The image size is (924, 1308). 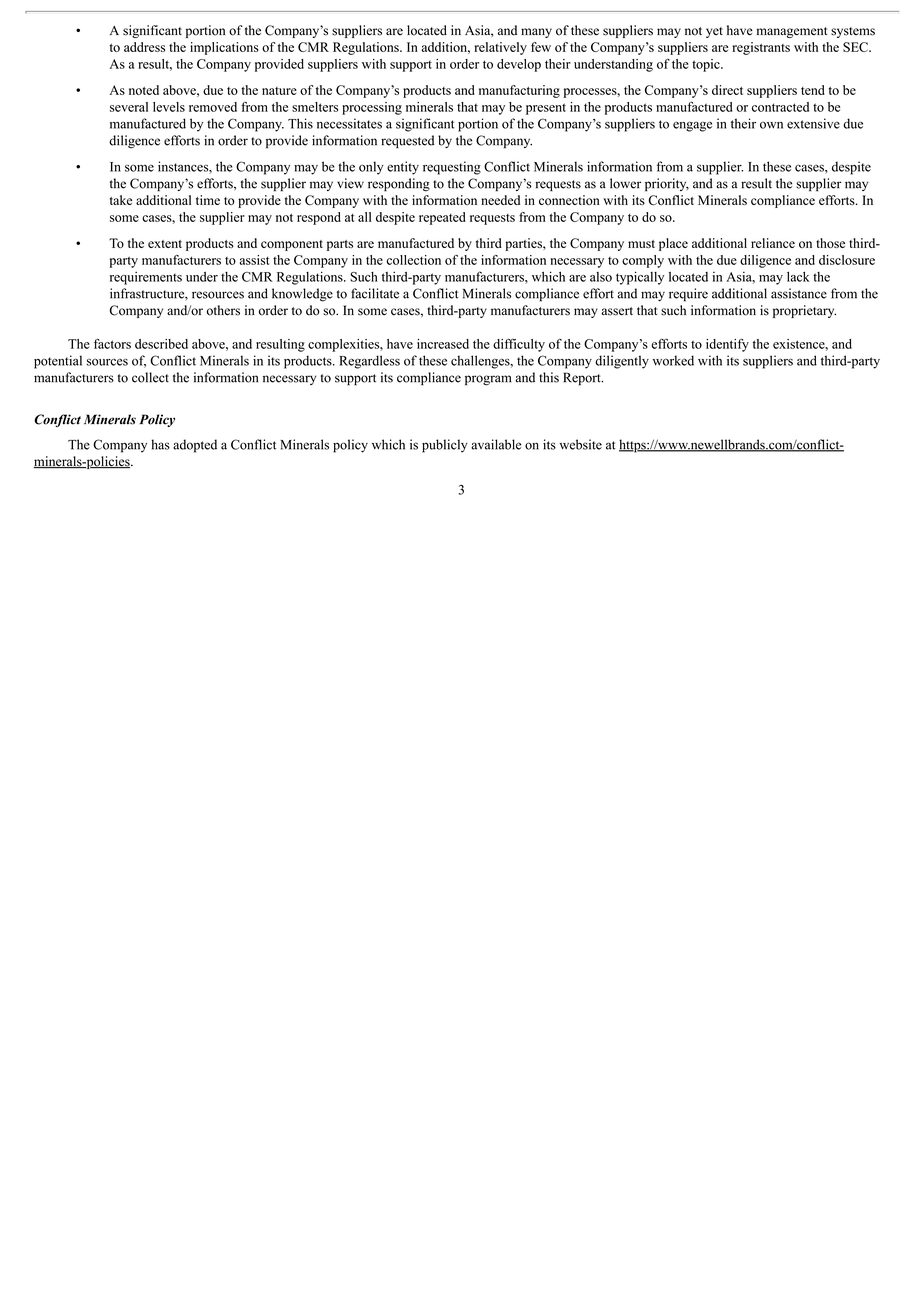 What do you see at coordinates (165, 244) in the screenshot?
I see `extent` at bounding box center [165, 244].
